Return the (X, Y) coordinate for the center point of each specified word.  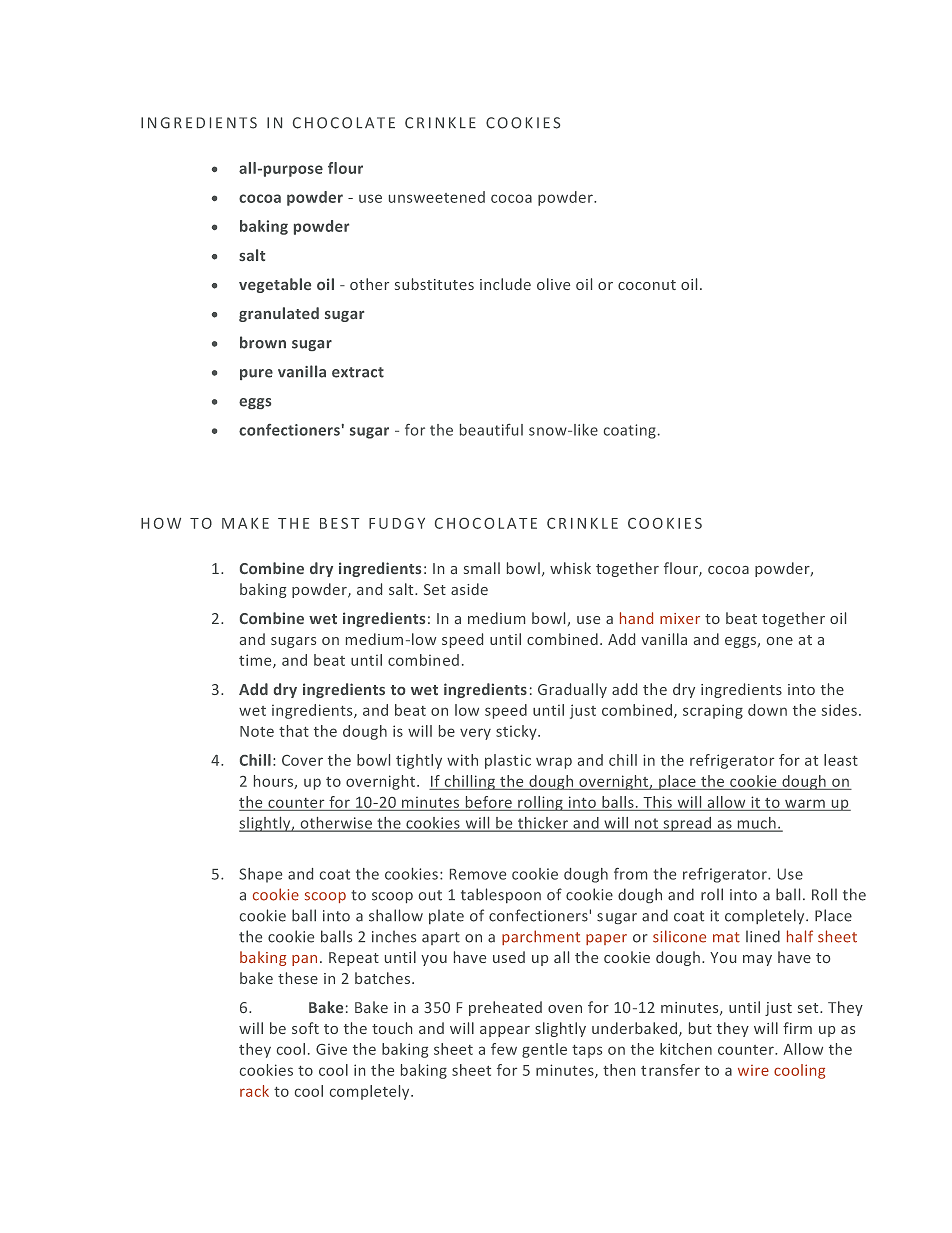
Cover (302, 760)
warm (805, 803)
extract (358, 372)
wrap (554, 763)
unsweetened (437, 197)
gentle (544, 1050)
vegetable (275, 285)
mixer (680, 618)
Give (331, 1049)
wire (753, 1070)
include (505, 284)
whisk (570, 568)
